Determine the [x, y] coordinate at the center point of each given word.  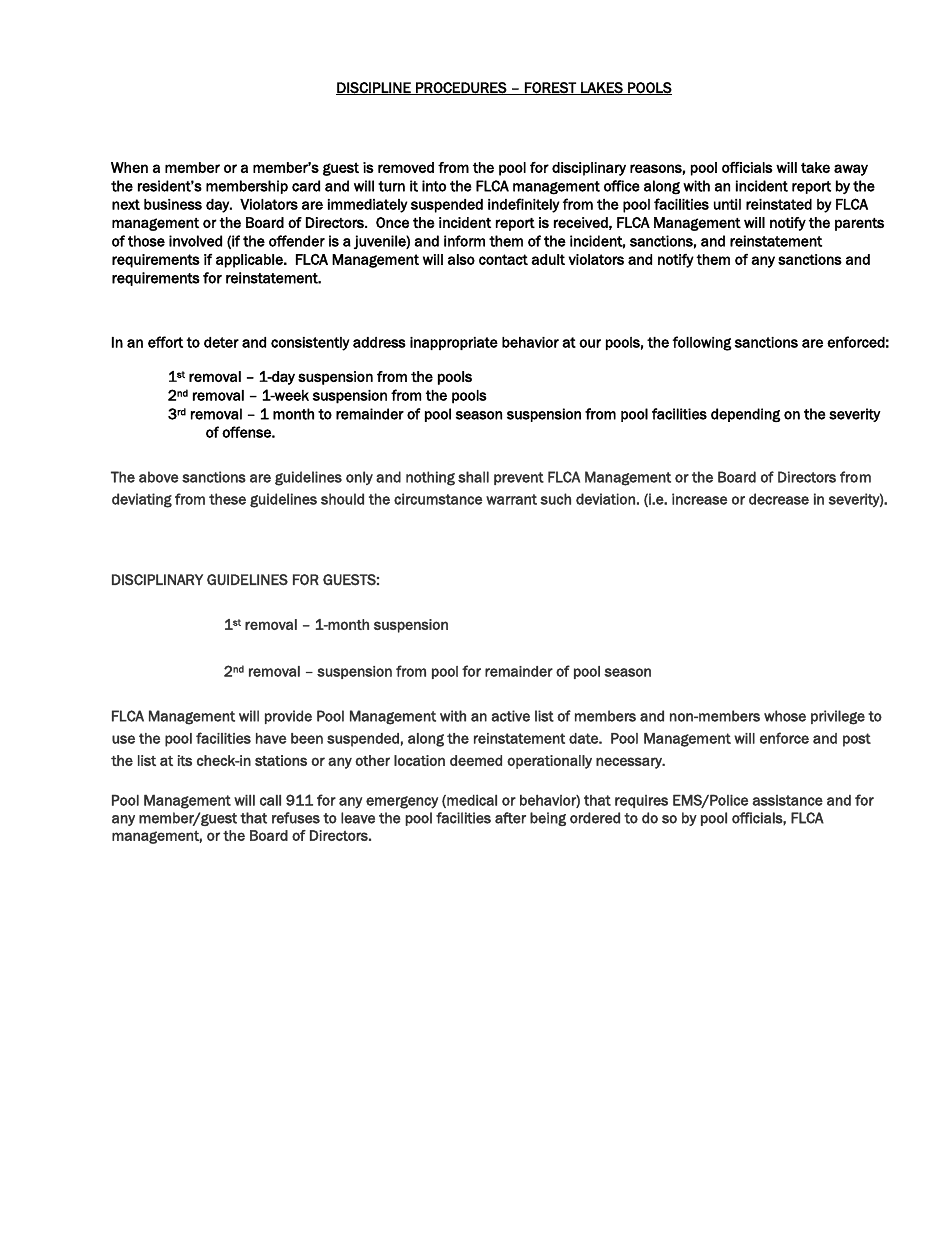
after [510, 818]
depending [746, 415]
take [815, 167]
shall [473, 477]
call [270, 800]
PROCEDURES [461, 88]
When [129, 167]
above [159, 477]
